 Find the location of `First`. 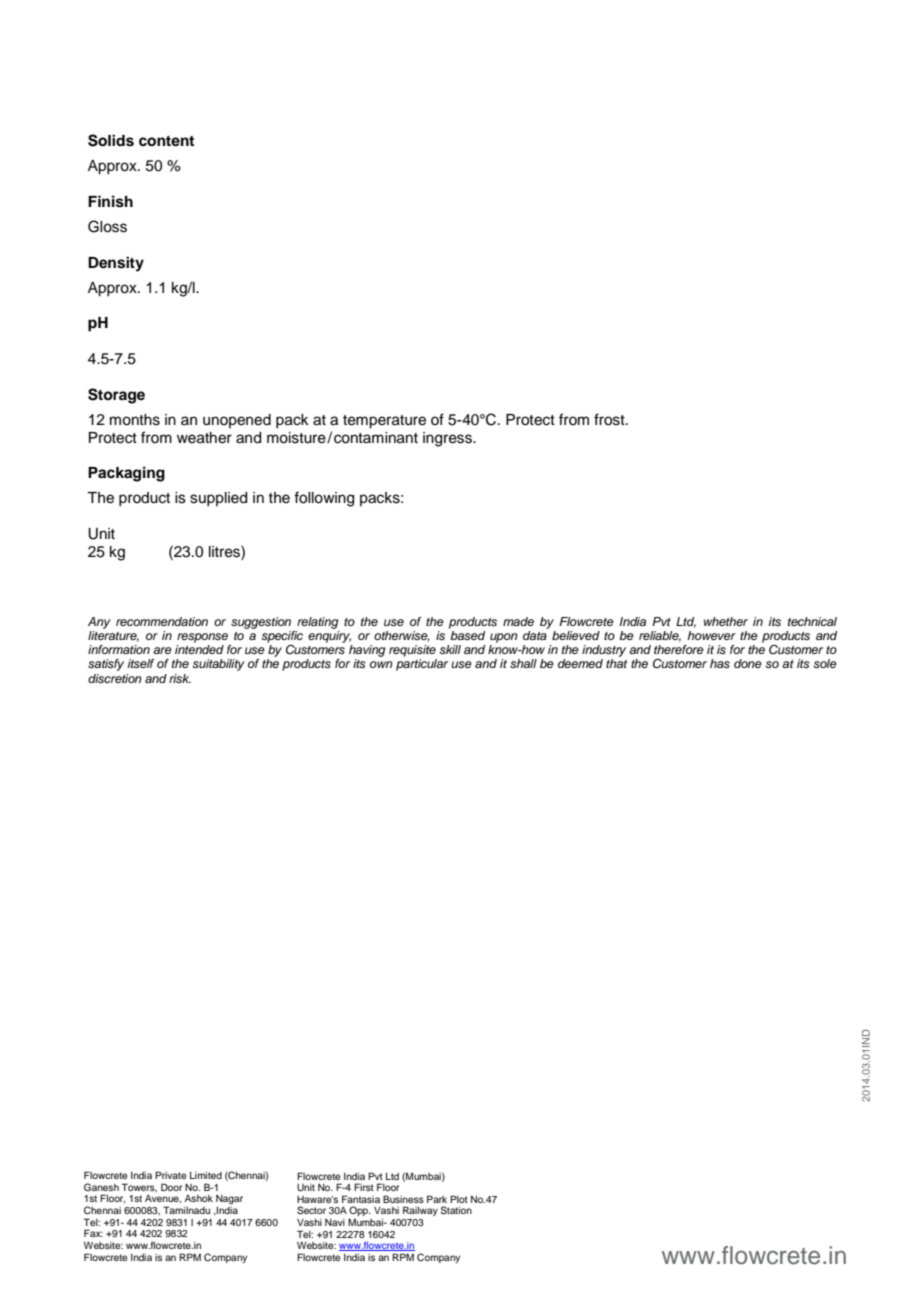

First is located at coordinates (364, 1187).
